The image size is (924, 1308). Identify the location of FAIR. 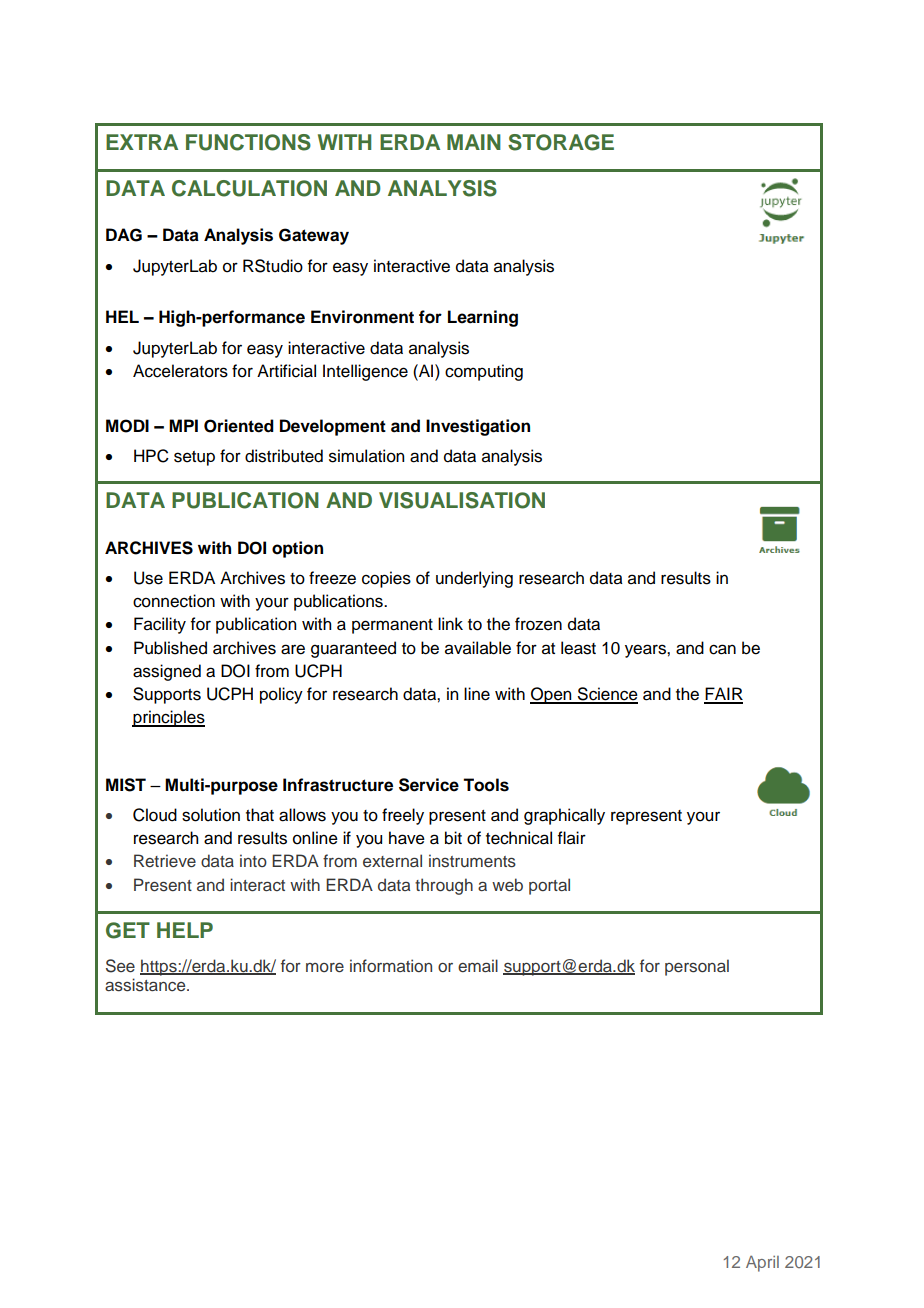
(723, 695).
